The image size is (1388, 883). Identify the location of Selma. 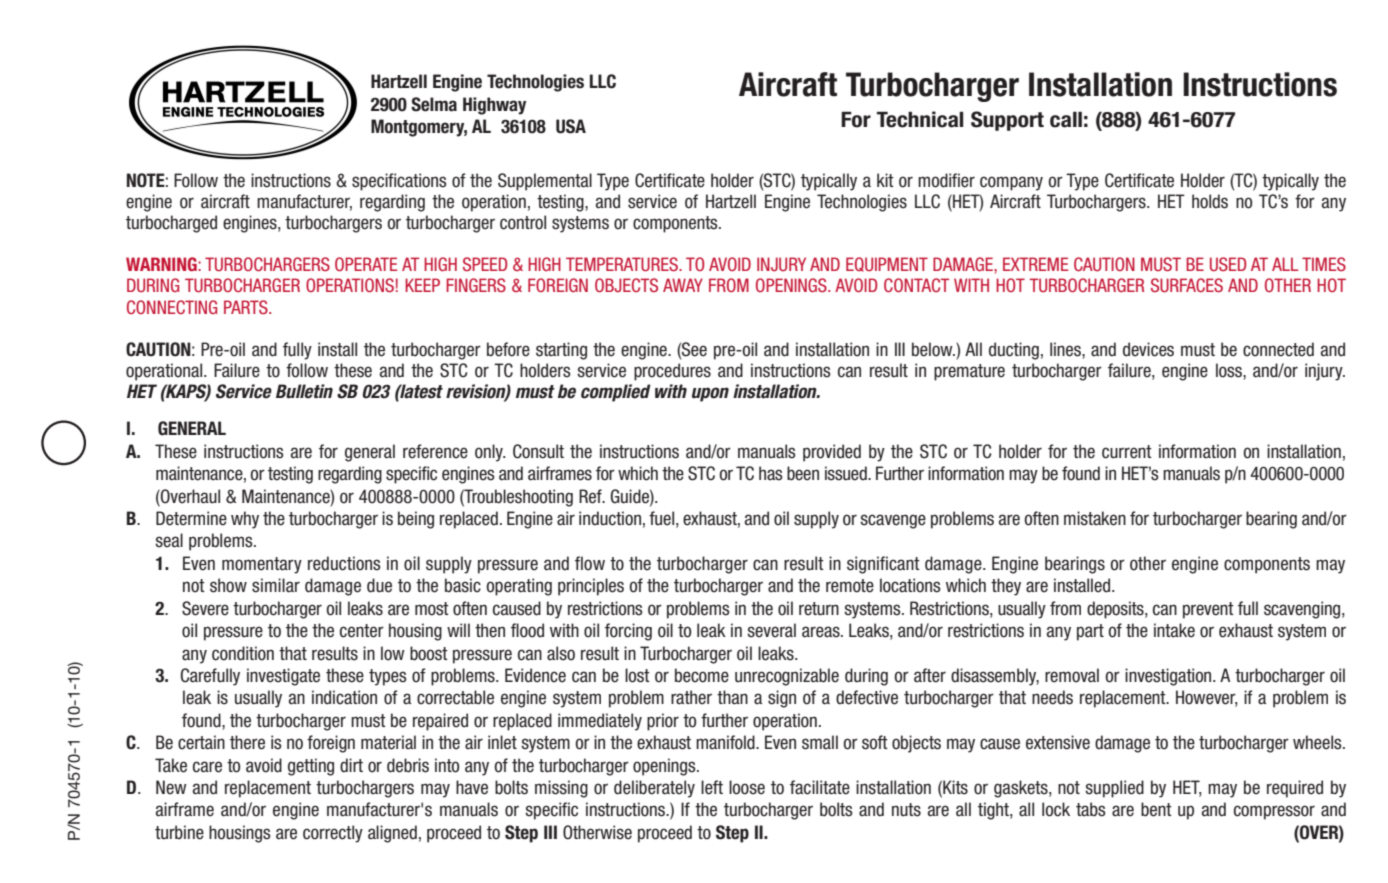
(434, 104).
